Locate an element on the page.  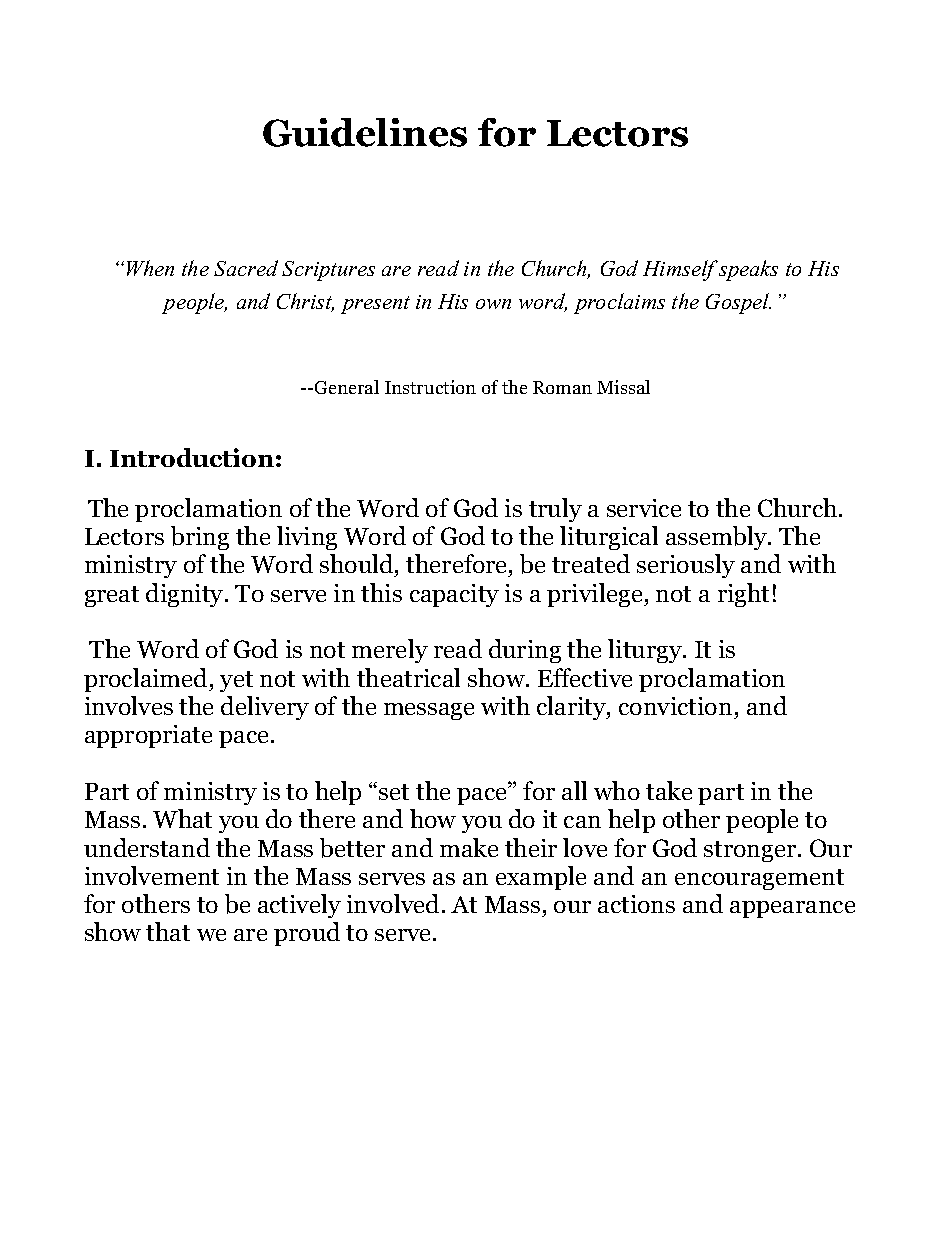
Guidelines is located at coordinates (365, 132).
